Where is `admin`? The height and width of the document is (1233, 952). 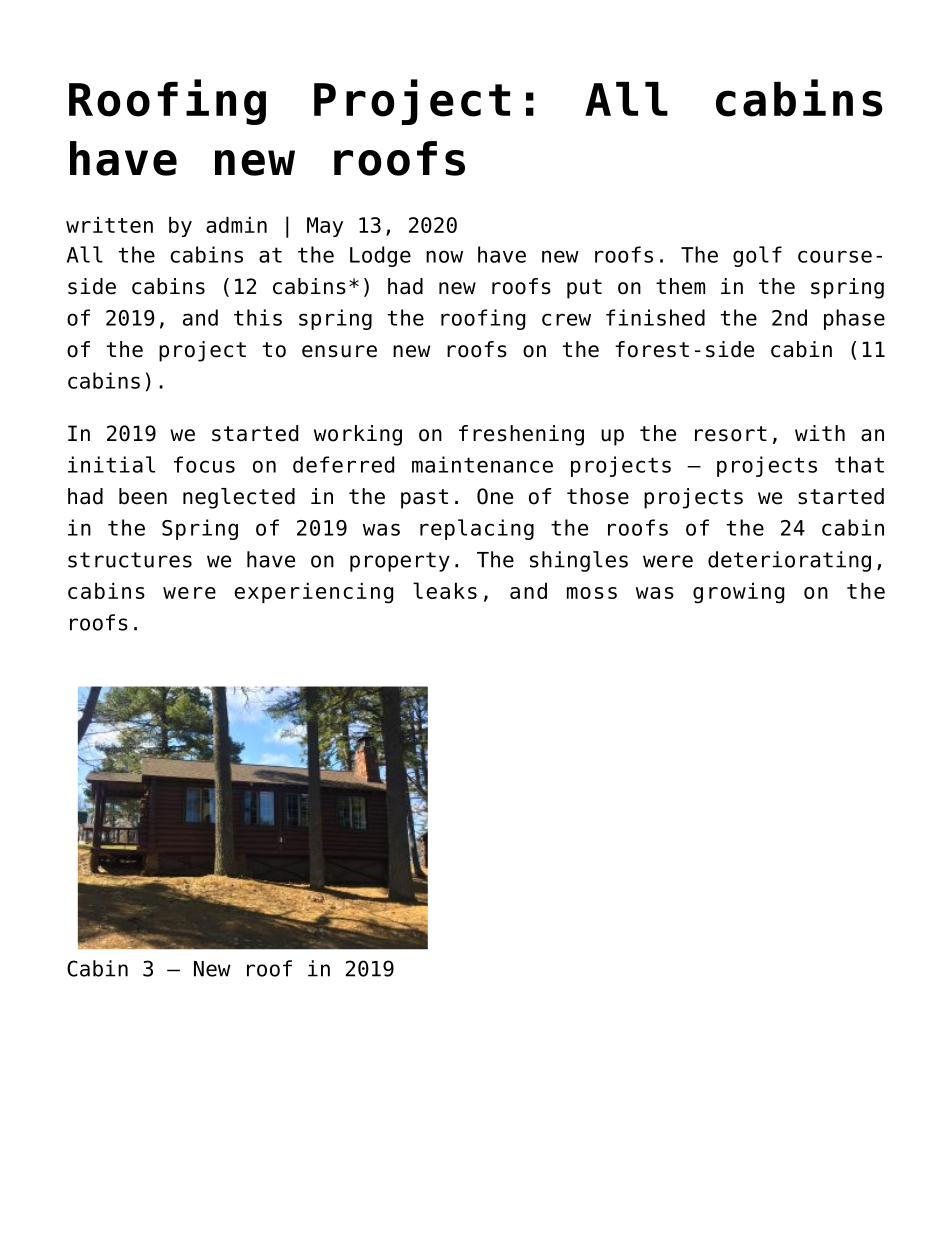
admin is located at coordinates (236, 224).
